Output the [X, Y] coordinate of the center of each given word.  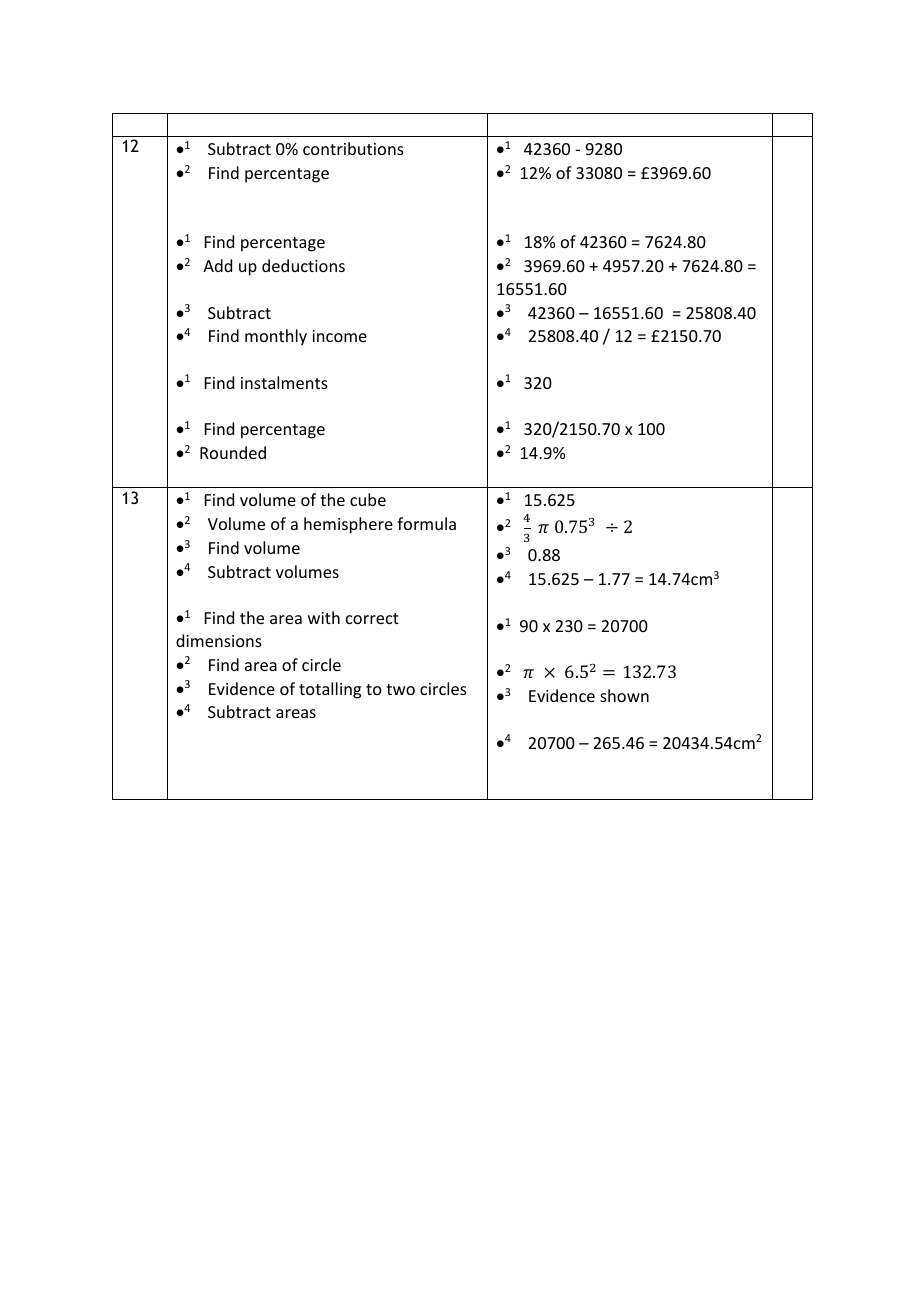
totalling [330, 690]
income [339, 336]
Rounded [233, 452]
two [400, 689]
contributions [353, 148]
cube [368, 499]
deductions [303, 265]
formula [426, 523]
